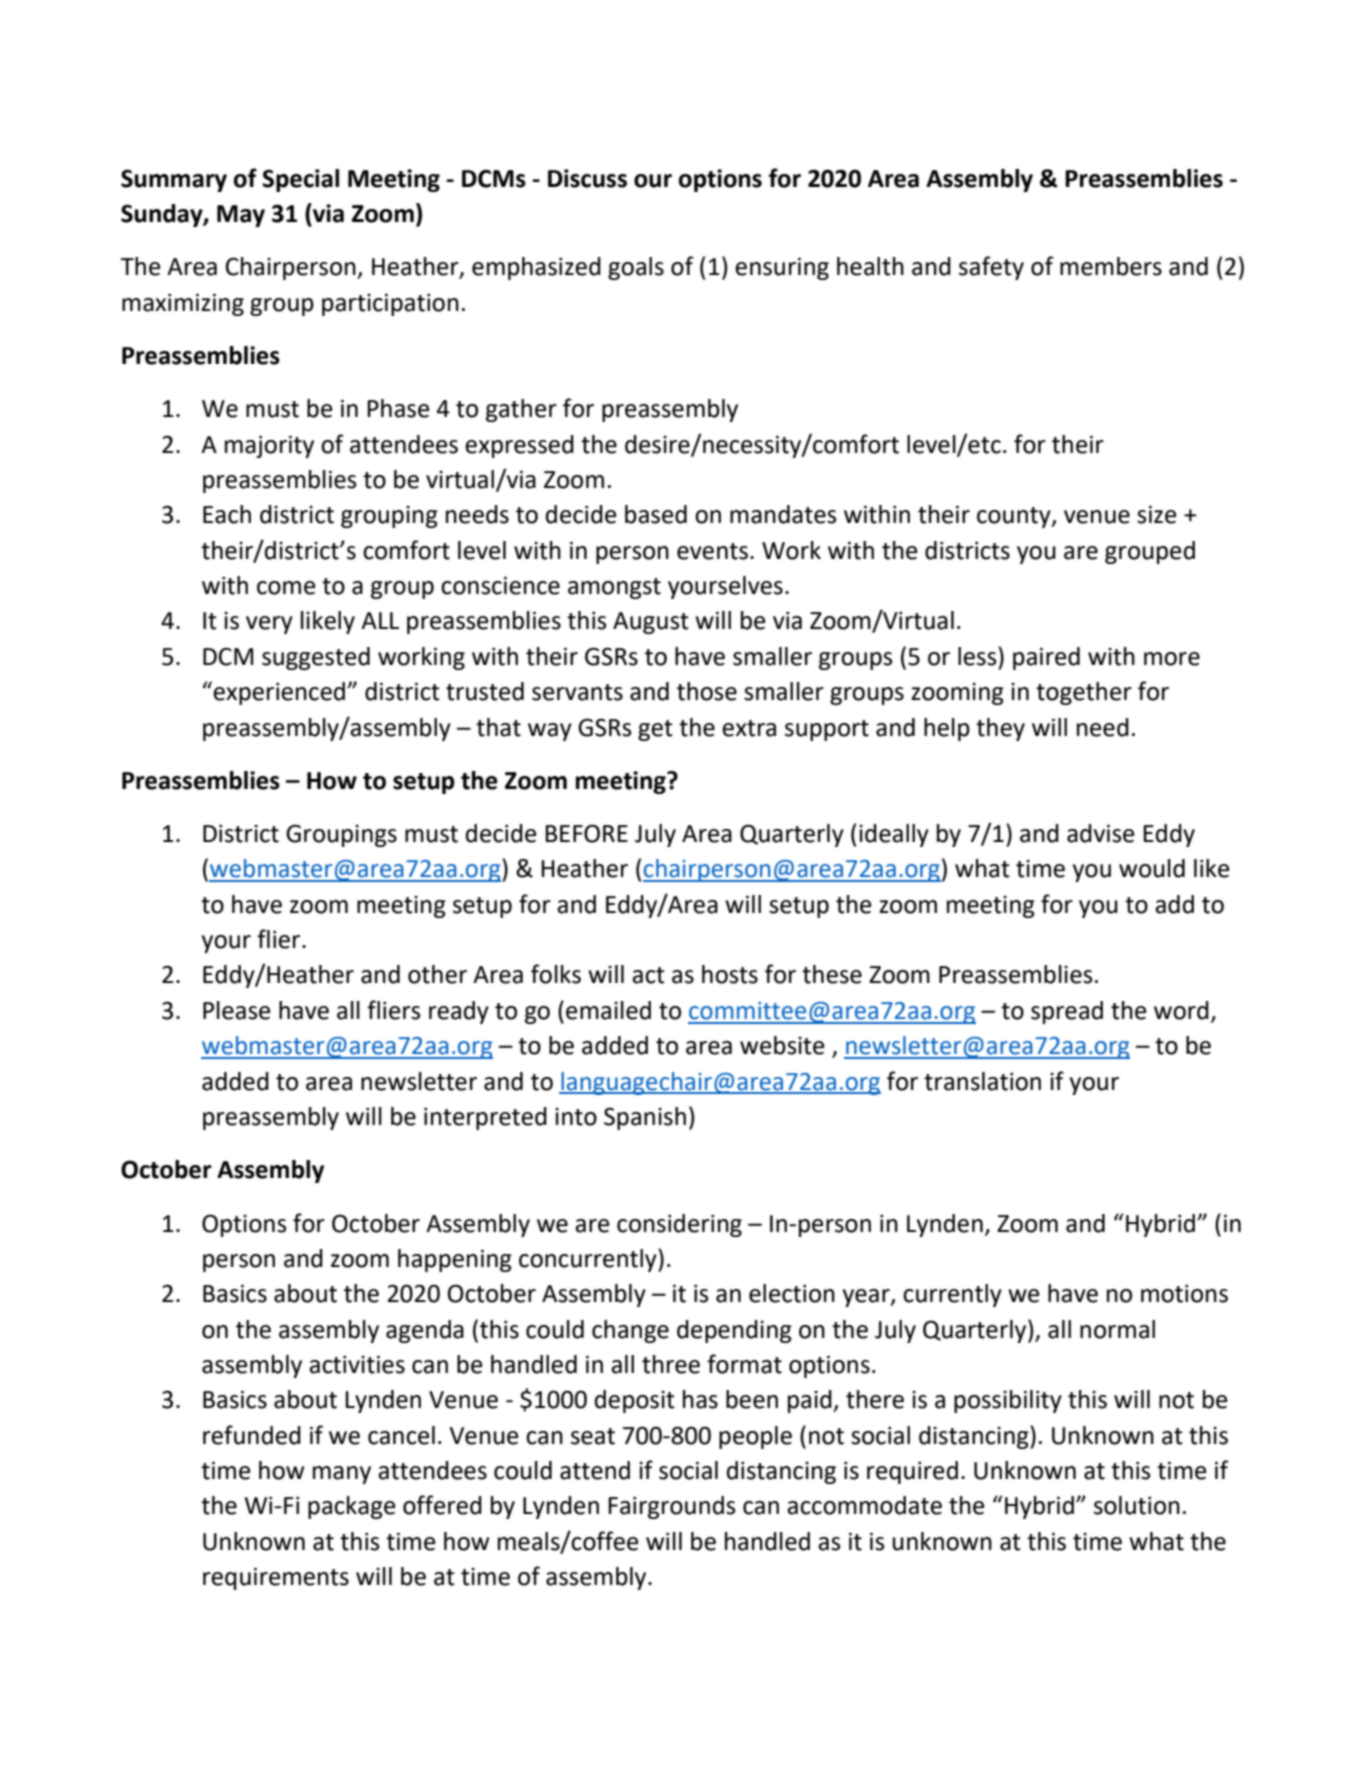 The height and width of the screenshot is (1772, 1370). I want to click on emailed, so click(608, 1010).
